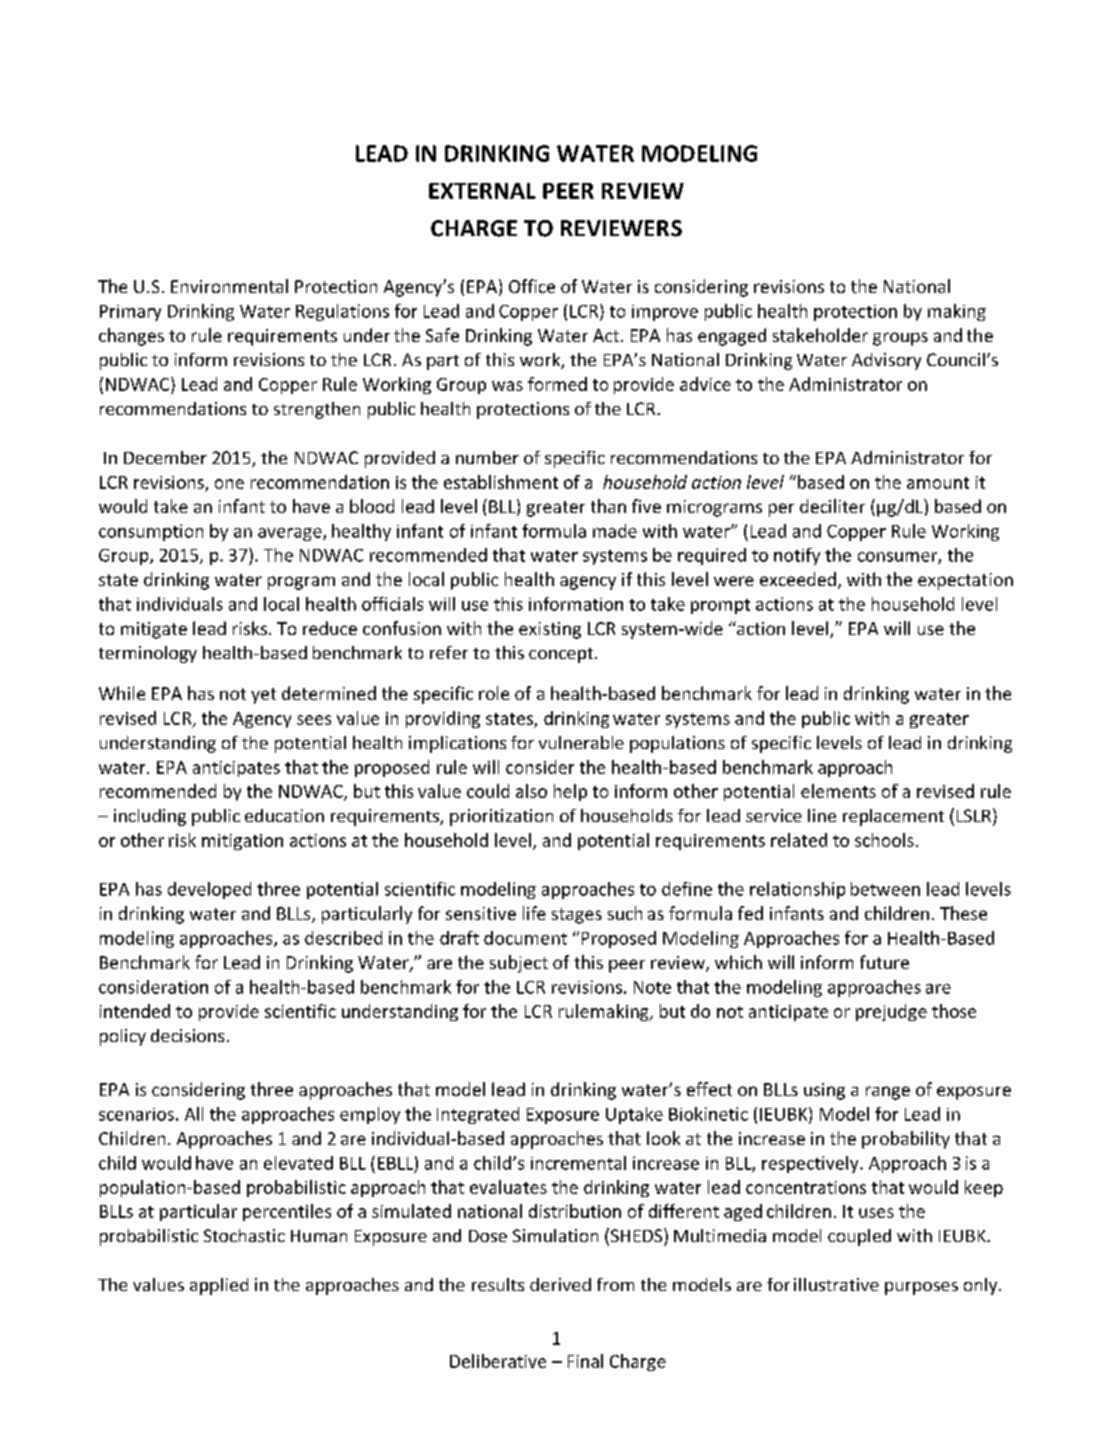 This screenshot has width=1113, height=1441. Describe the element at coordinates (570, 792) in the screenshot. I see `help` at that location.
